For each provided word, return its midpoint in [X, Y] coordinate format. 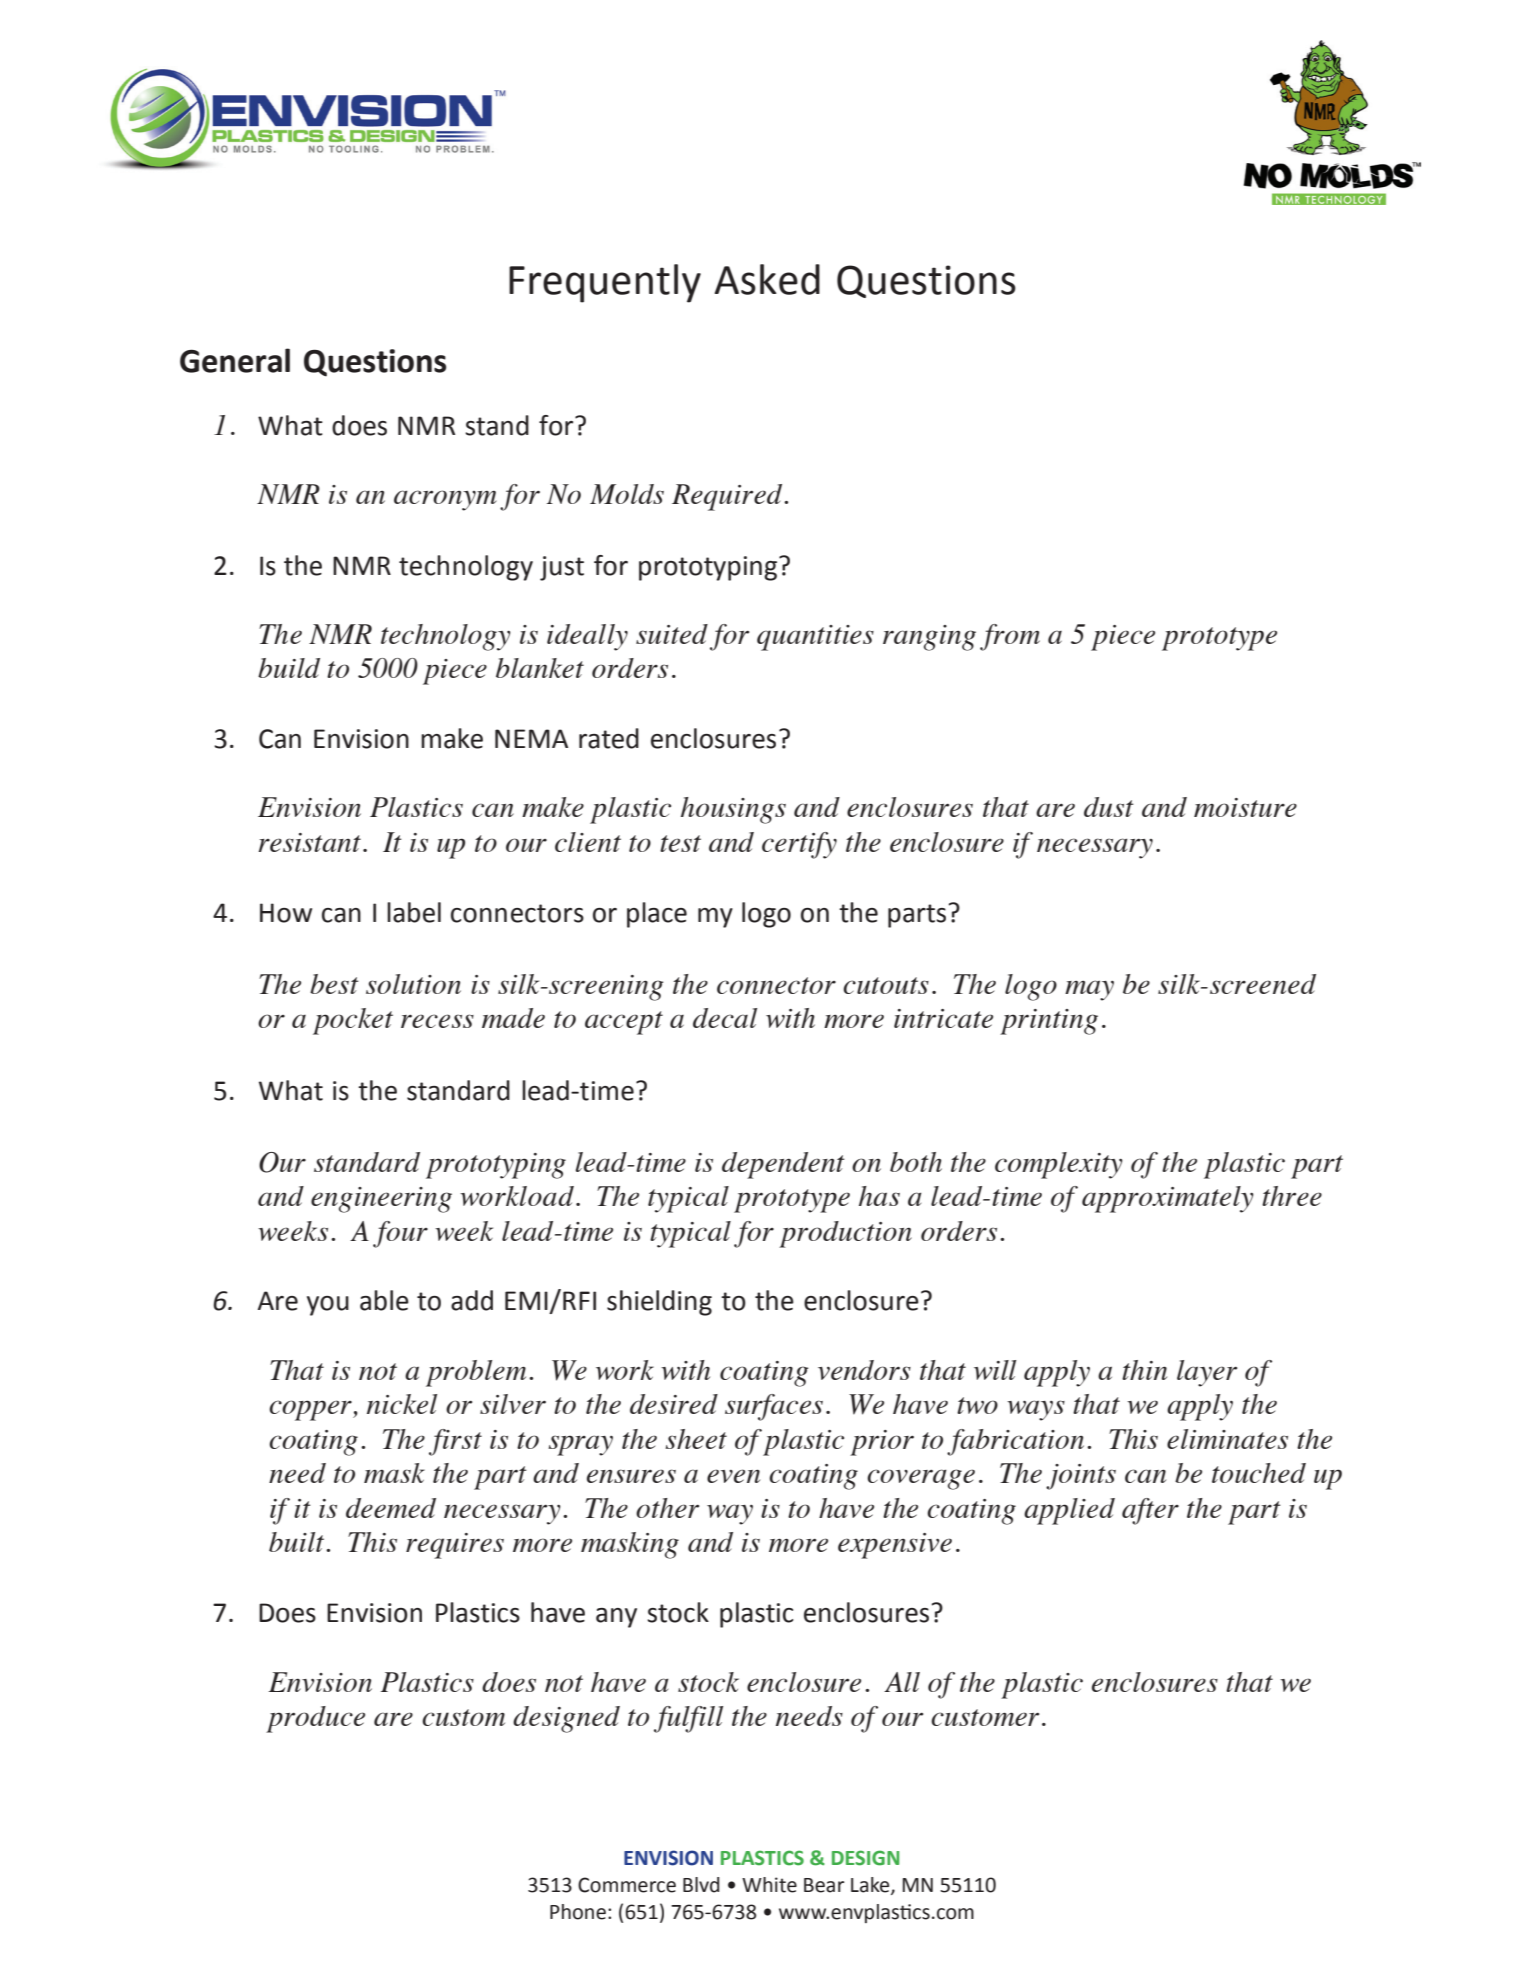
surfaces [774, 1407]
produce [315, 1719]
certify [799, 845]
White [769, 1885]
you [328, 1306]
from [1010, 637]
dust [1109, 807]
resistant [309, 842]
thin [1144, 1370]
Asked [767, 279]
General [235, 360]
